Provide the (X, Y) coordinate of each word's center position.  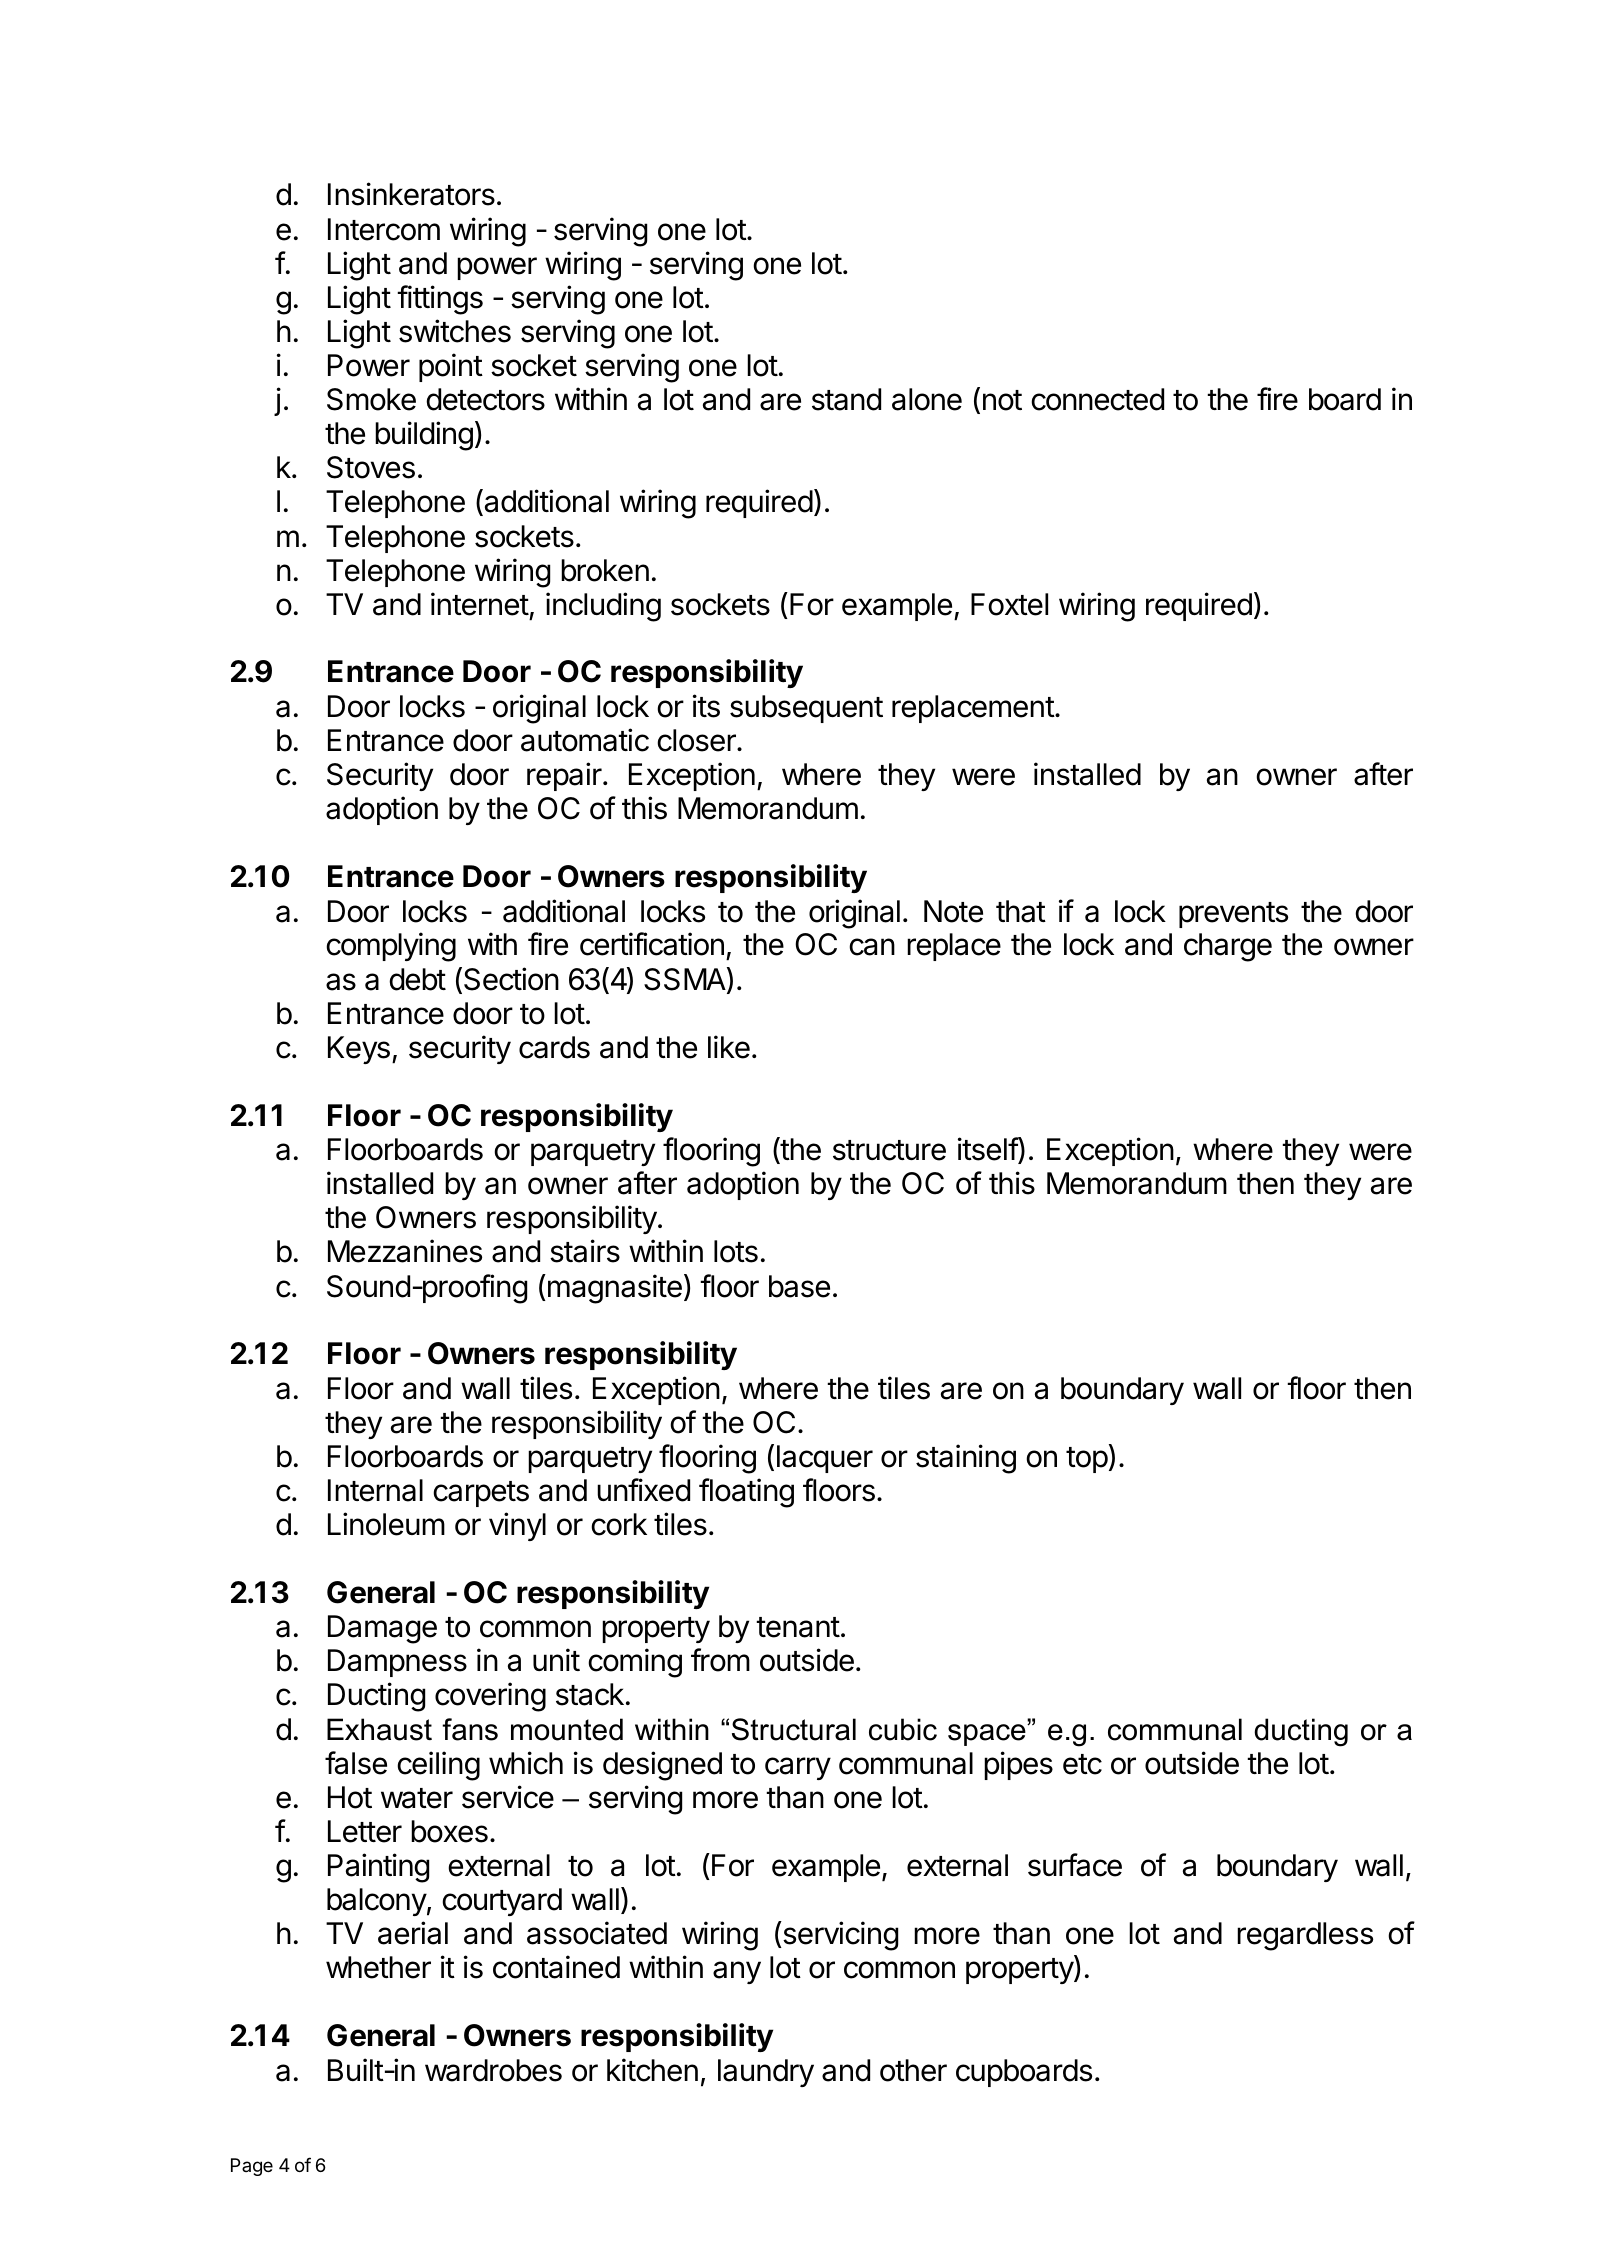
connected (1097, 399)
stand (846, 399)
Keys (359, 1050)
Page (252, 2167)
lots (736, 1251)
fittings (440, 300)
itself (988, 1150)
